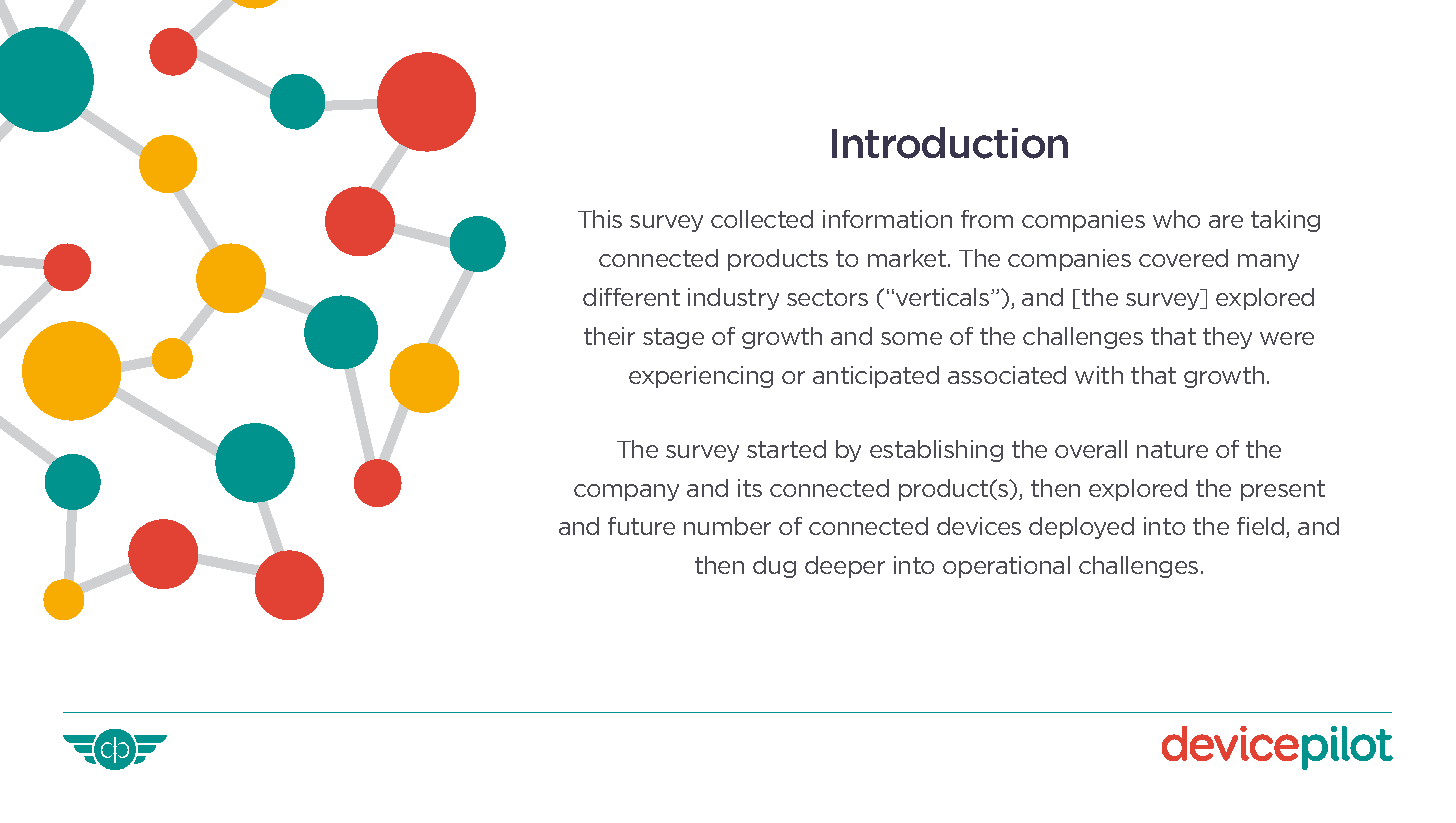 The width and height of the screenshot is (1456, 823). What do you see at coordinates (908, 258) in the screenshot?
I see `market` at bounding box center [908, 258].
